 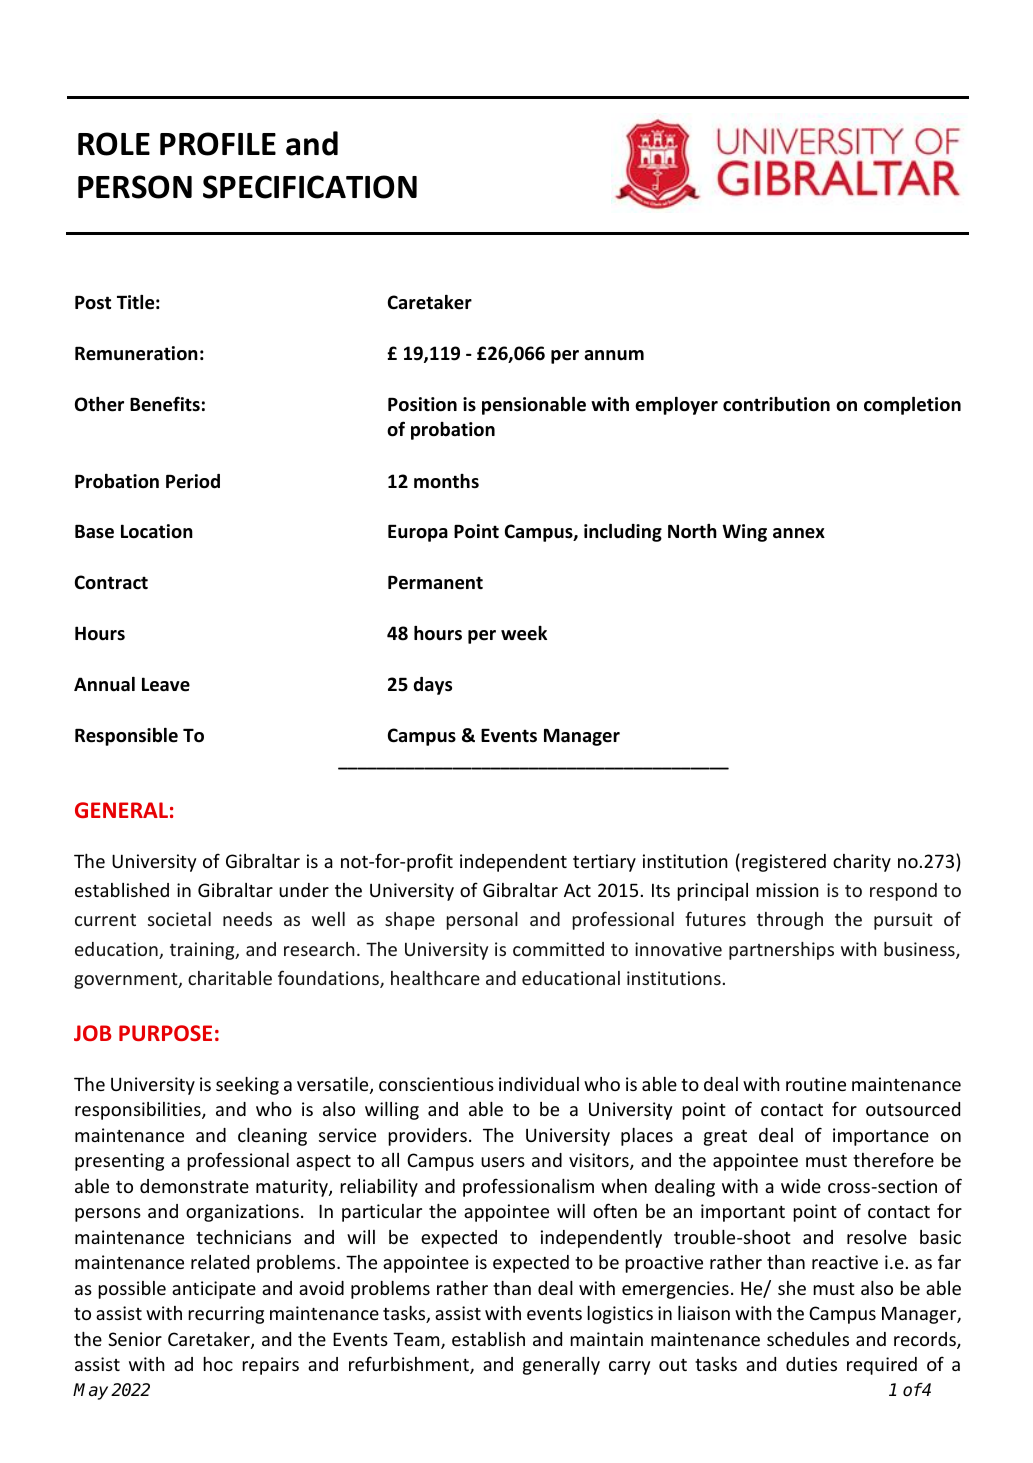 I want to click on duties, so click(x=811, y=1364).
